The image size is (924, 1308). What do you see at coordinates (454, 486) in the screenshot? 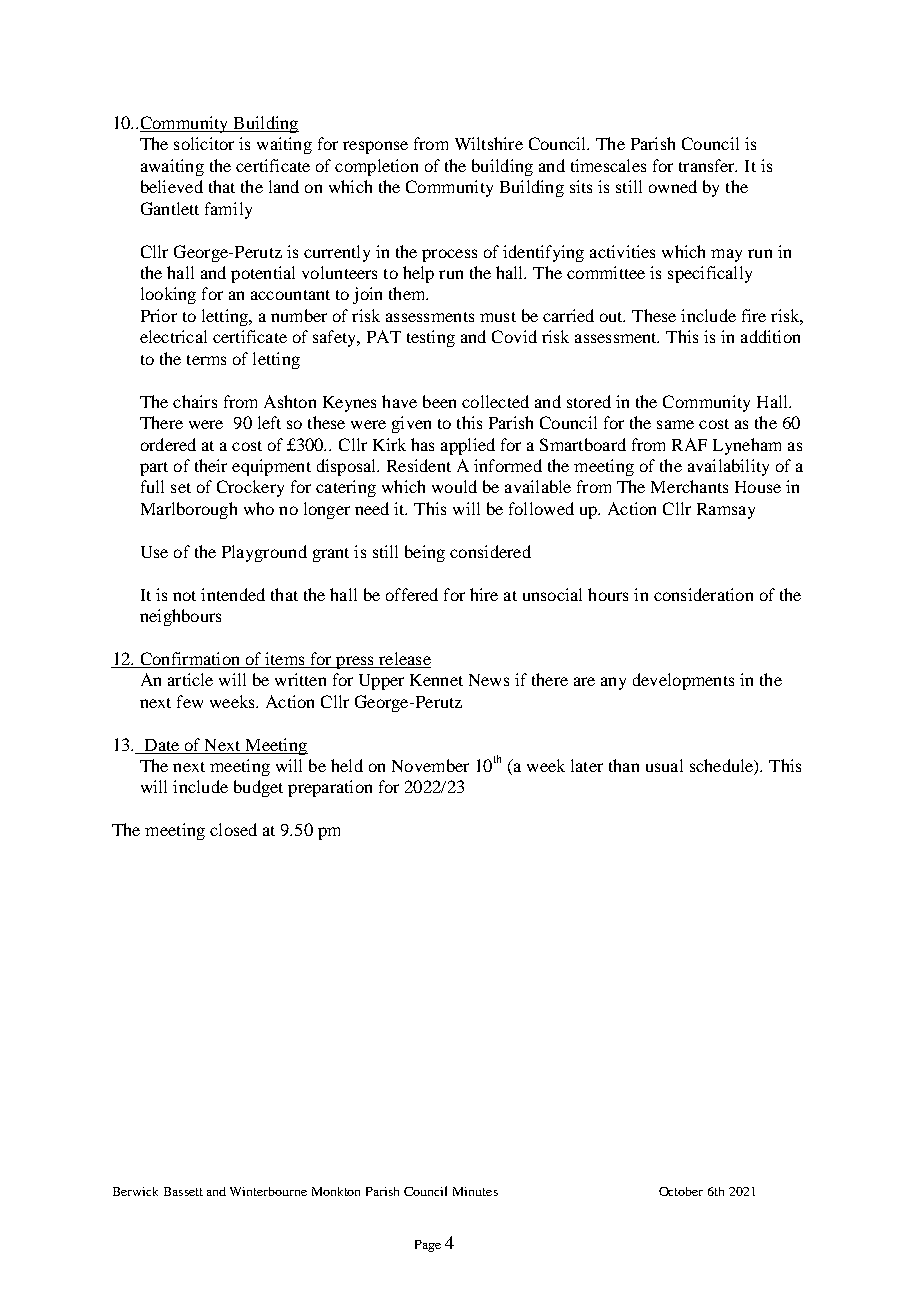
I see `would` at bounding box center [454, 486].
